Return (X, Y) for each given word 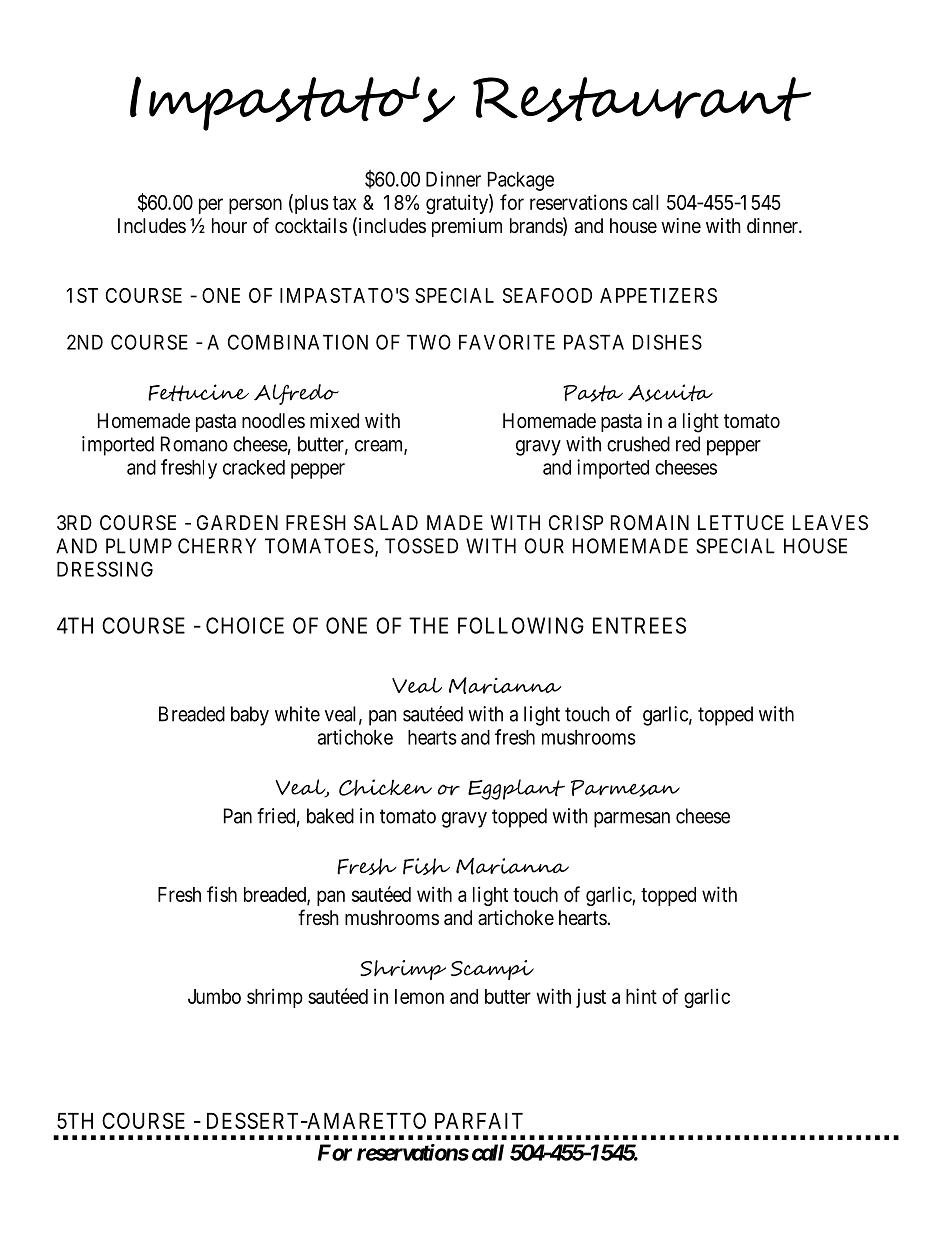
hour (229, 225)
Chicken (385, 787)
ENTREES (639, 625)
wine (681, 226)
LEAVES (830, 523)
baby (250, 716)
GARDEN (237, 522)
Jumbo (214, 996)
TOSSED (421, 546)
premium (467, 227)
